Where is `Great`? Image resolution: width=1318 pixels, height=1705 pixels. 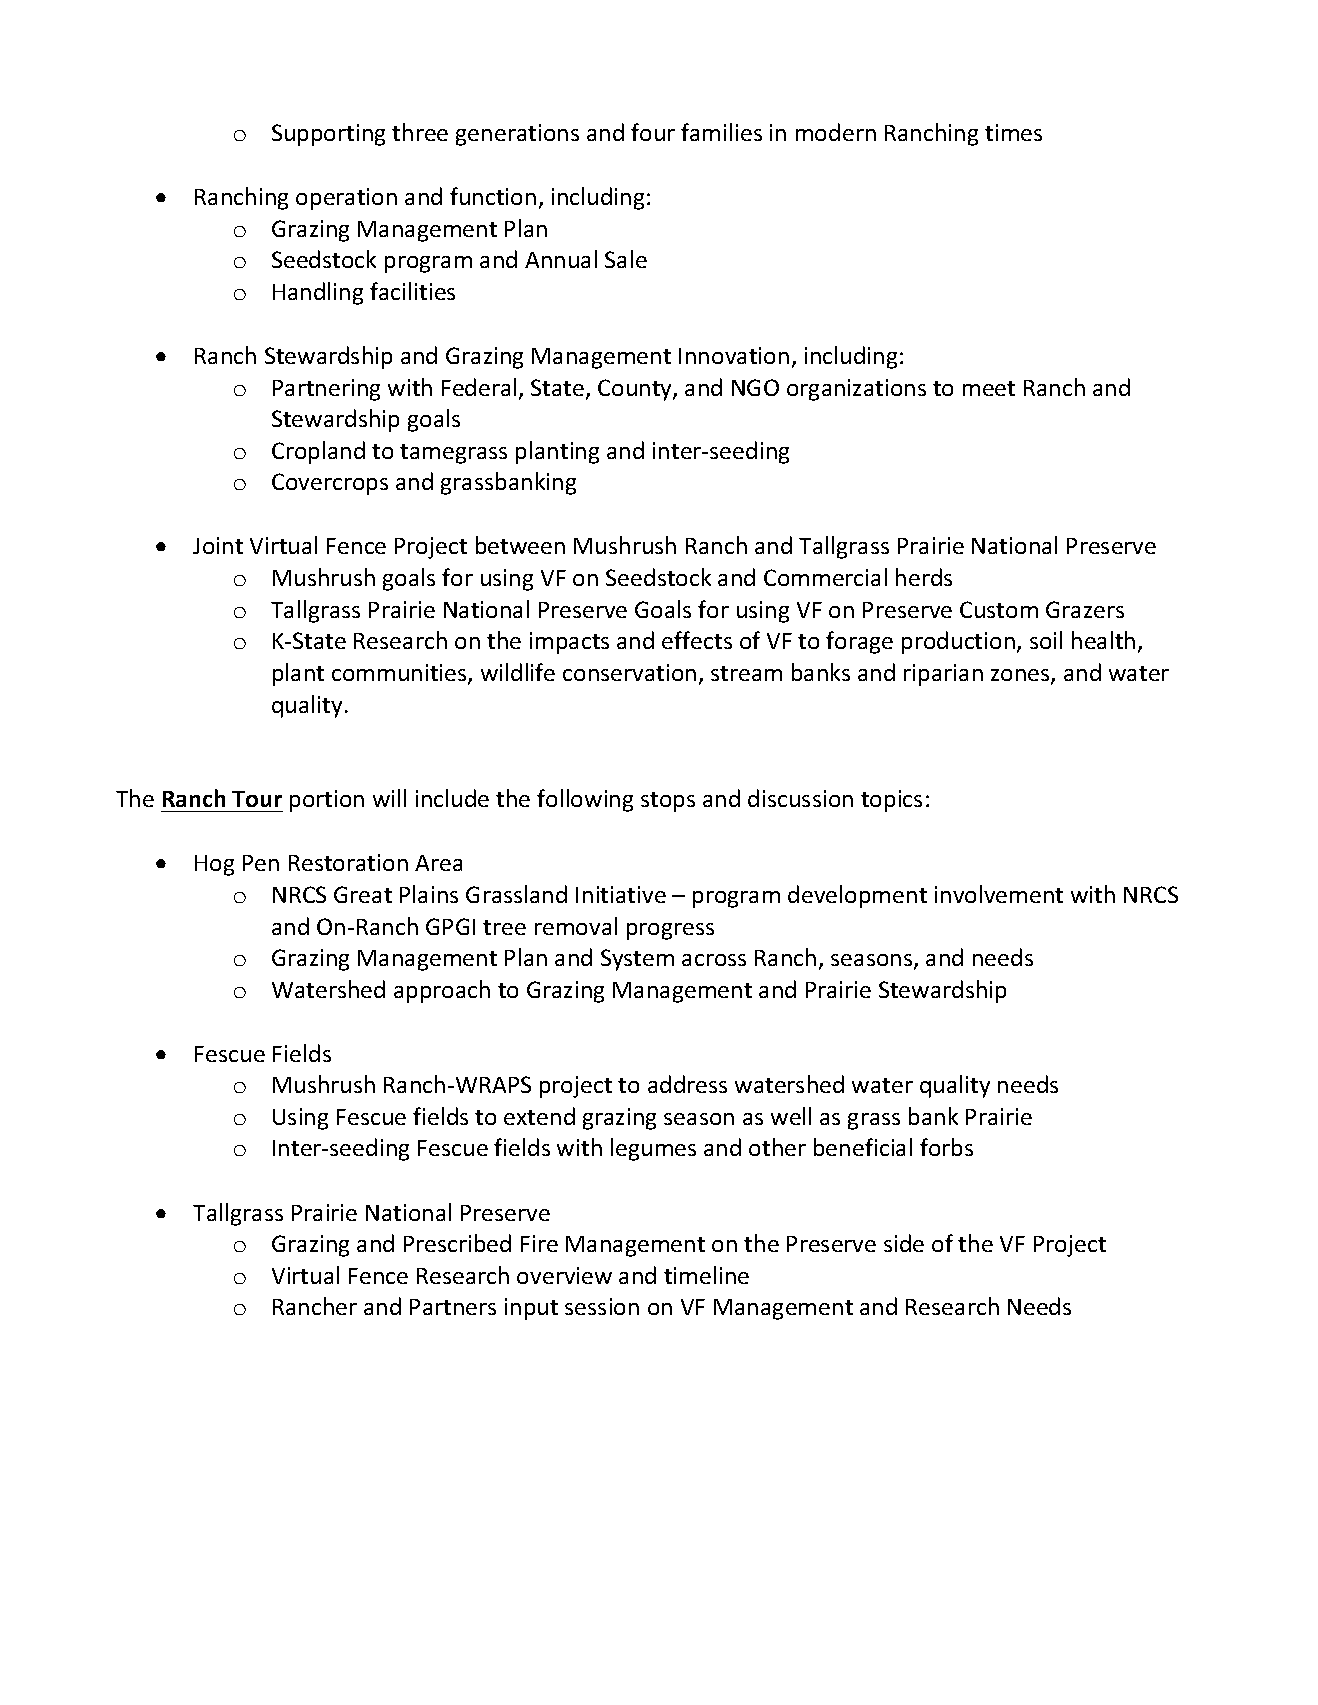
Great is located at coordinates (363, 894).
